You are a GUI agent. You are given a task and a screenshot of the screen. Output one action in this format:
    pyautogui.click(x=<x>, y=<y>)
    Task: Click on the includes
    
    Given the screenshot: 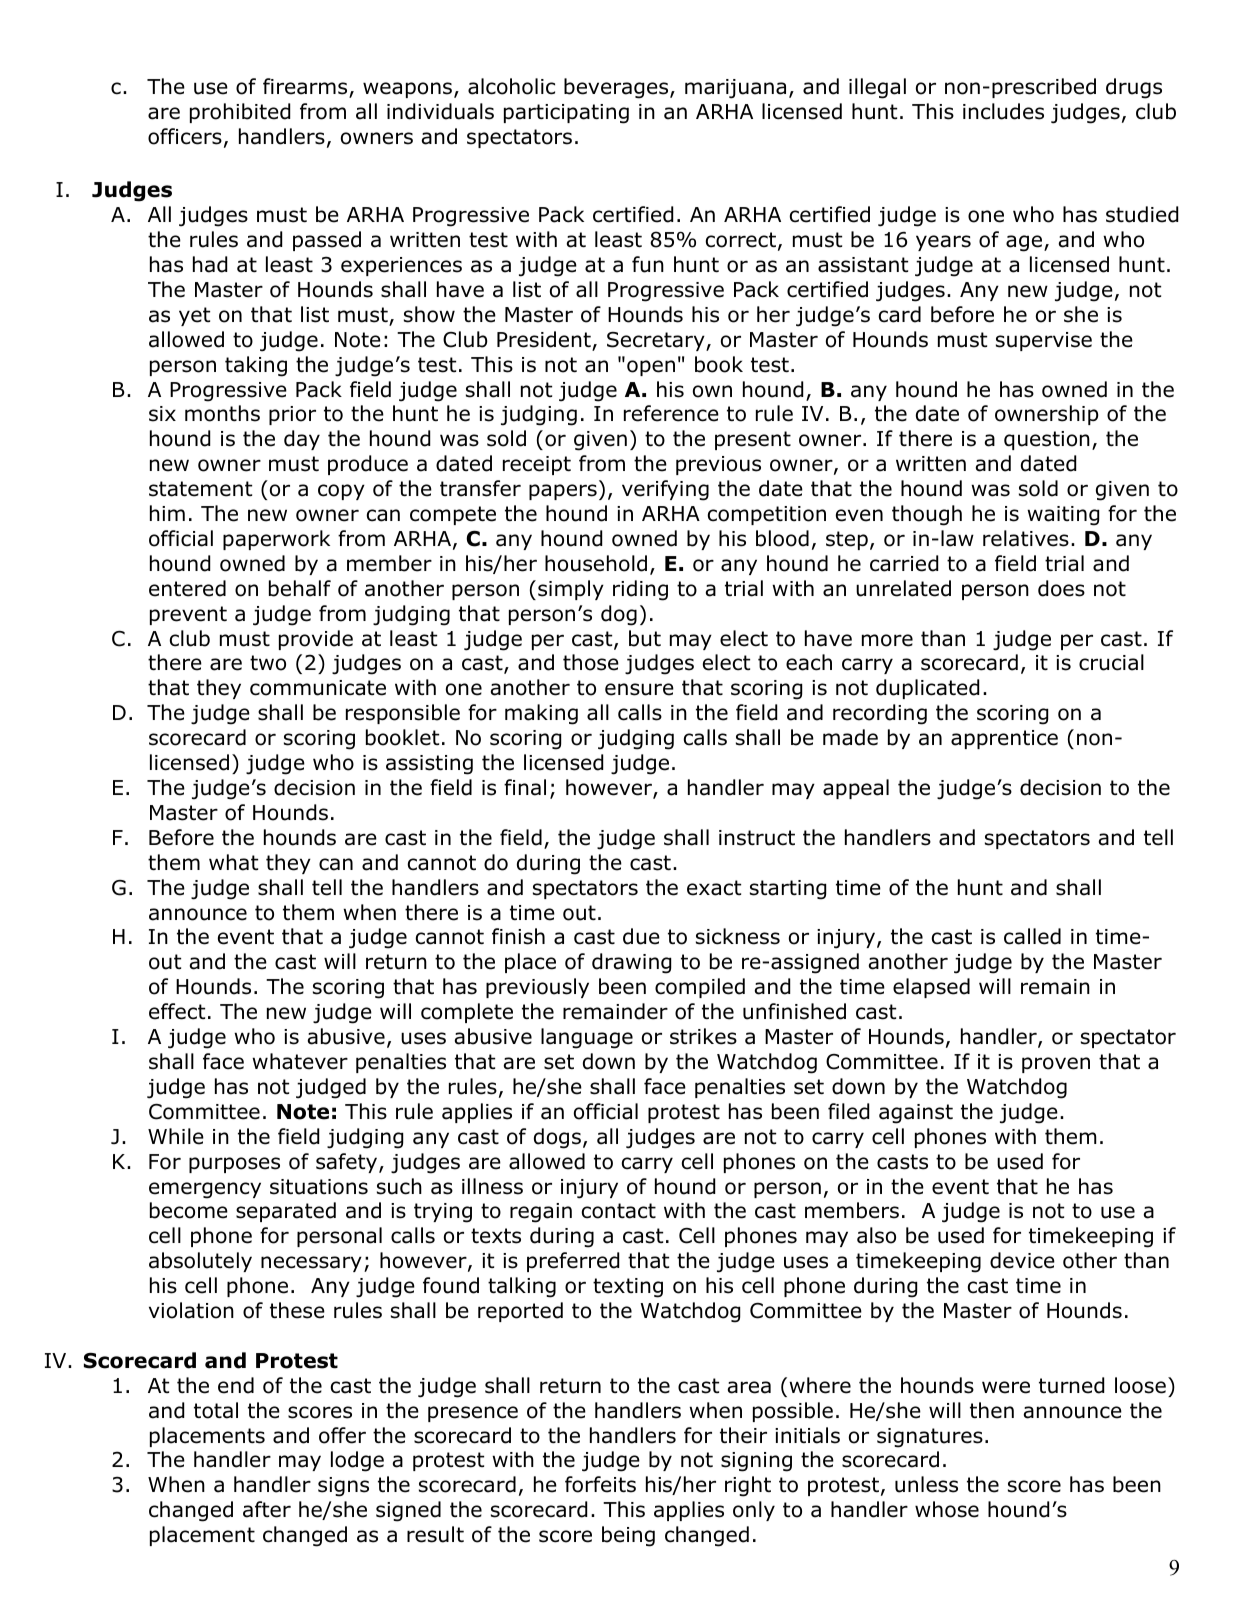 What is the action you would take?
    pyautogui.click(x=1003, y=111)
